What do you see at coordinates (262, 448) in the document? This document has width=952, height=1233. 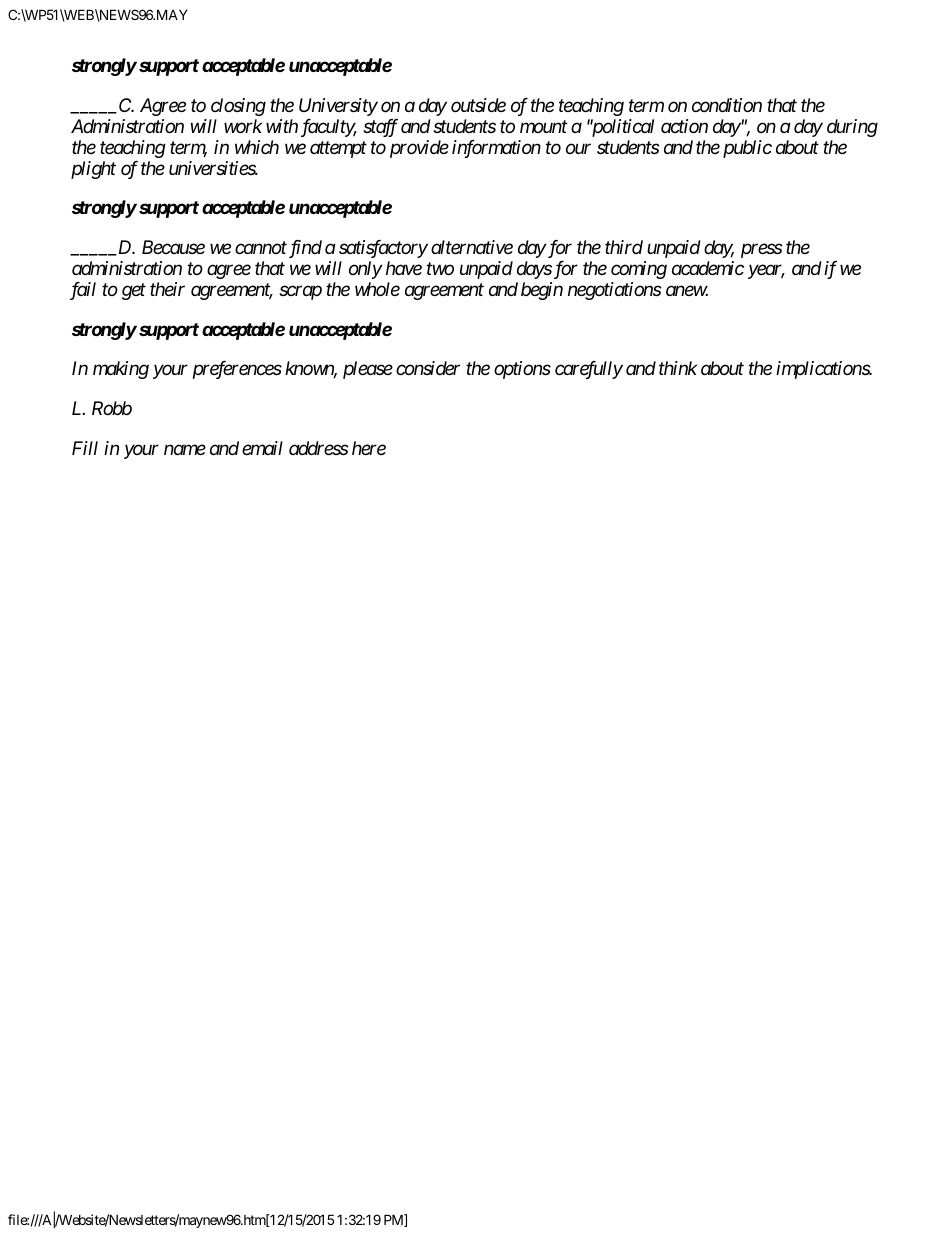 I see `email` at bounding box center [262, 448].
